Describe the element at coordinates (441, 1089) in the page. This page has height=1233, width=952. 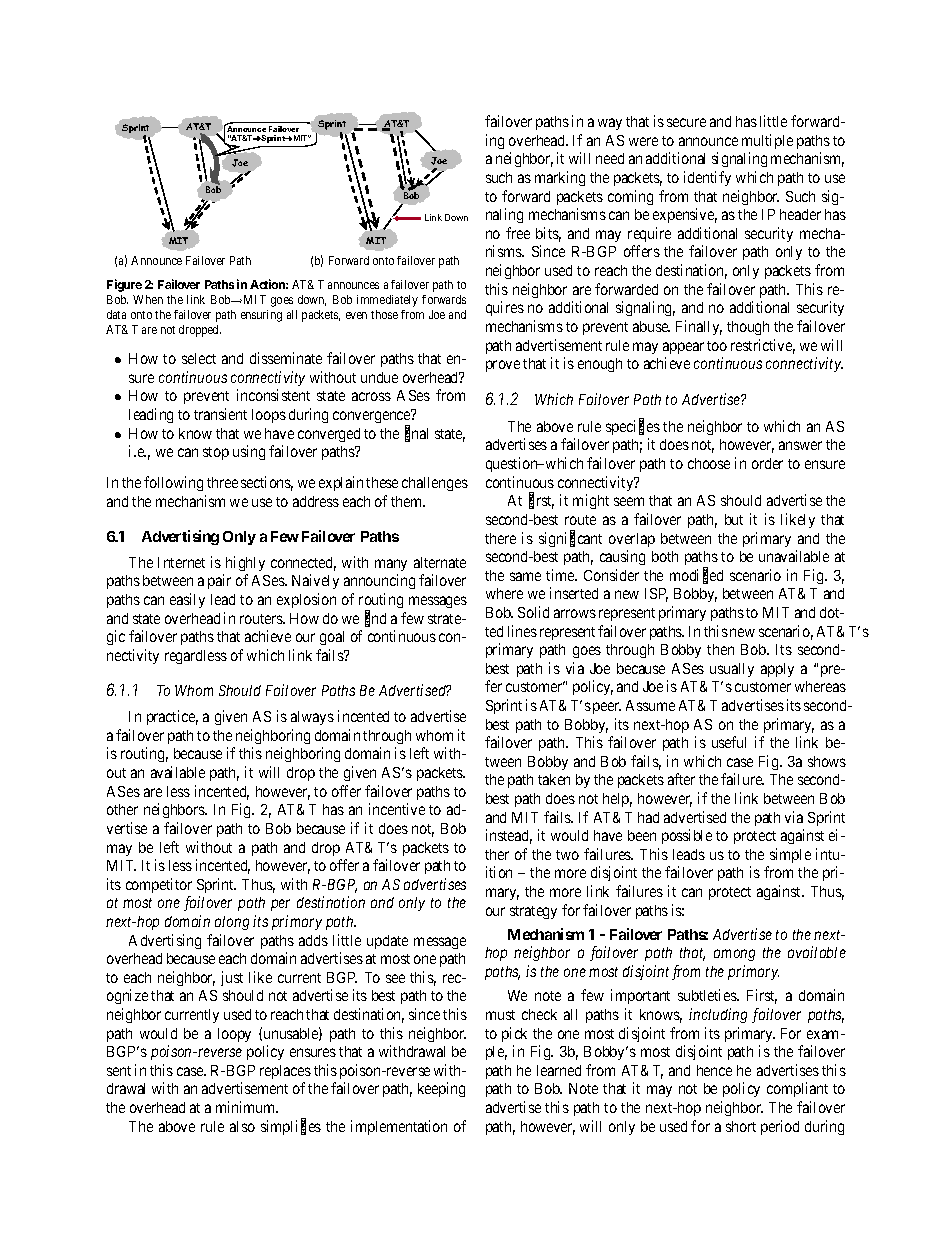
I see `keeping` at that location.
